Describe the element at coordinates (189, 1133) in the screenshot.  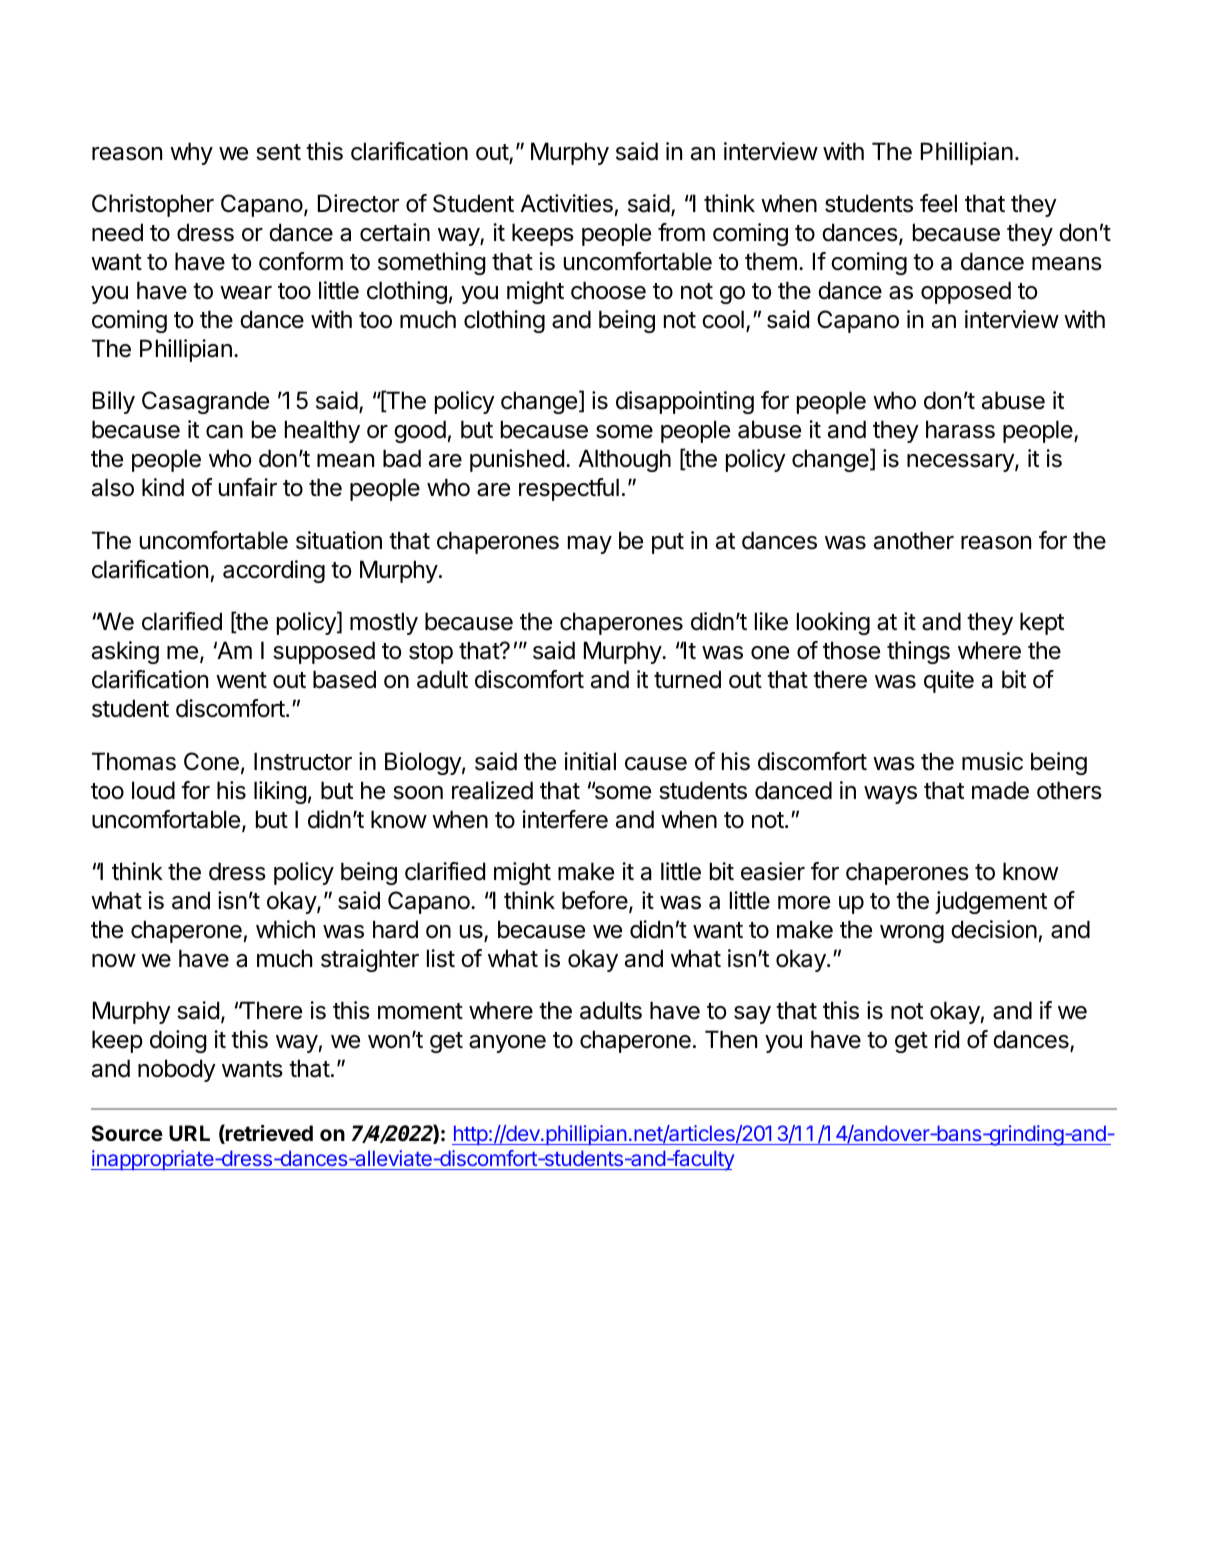
I see `URL` at that location.
